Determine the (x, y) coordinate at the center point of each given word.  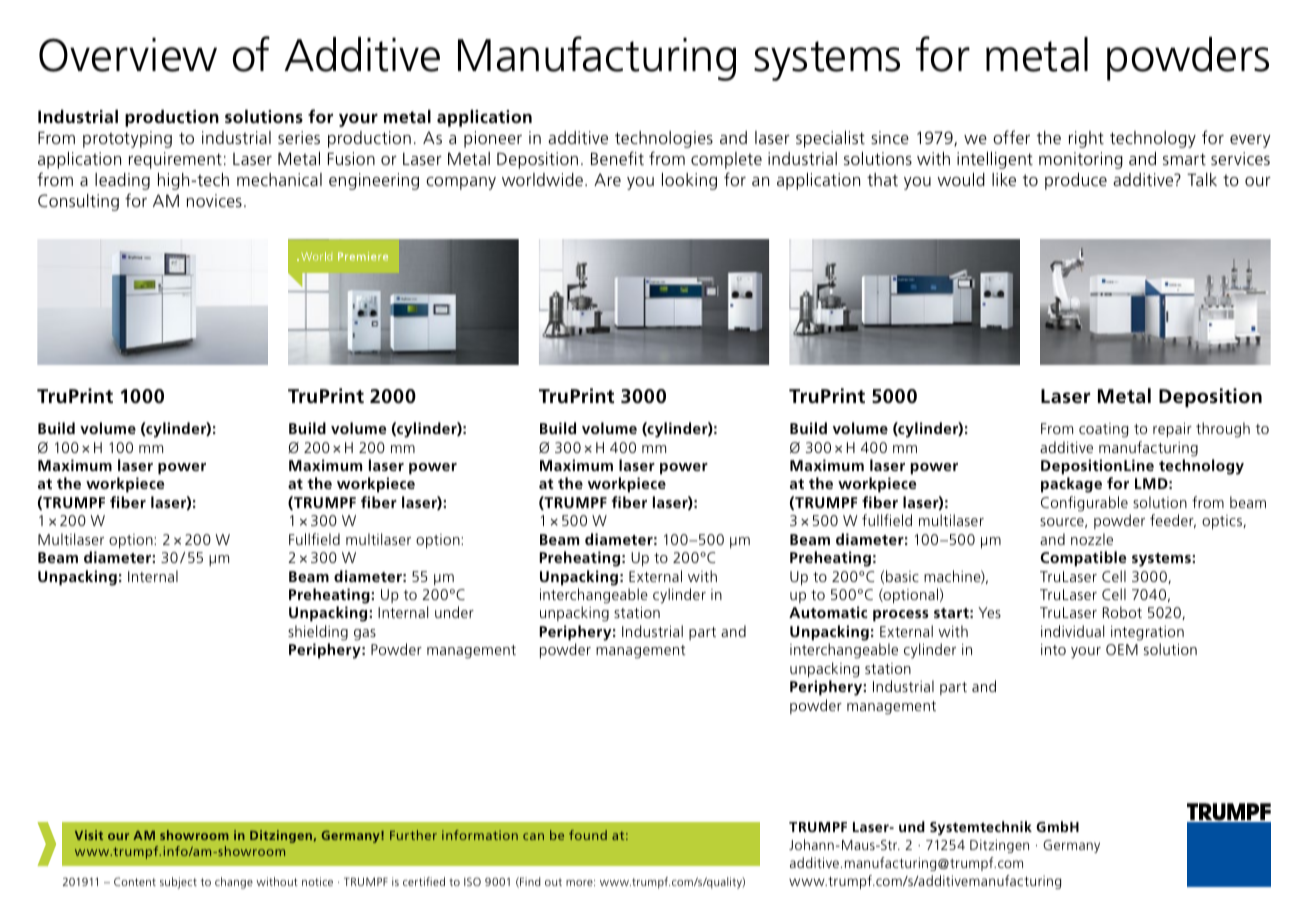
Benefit (617, 158)
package (1071, 485)
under (454, 612)
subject (178, 883)
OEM (1122, 649)
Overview (128, 55)
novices (214, 200)
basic (902, 576)
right (1086, 139)
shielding (318, 633)
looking (689, 181)
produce (1076, 181)
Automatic (828, 612)
